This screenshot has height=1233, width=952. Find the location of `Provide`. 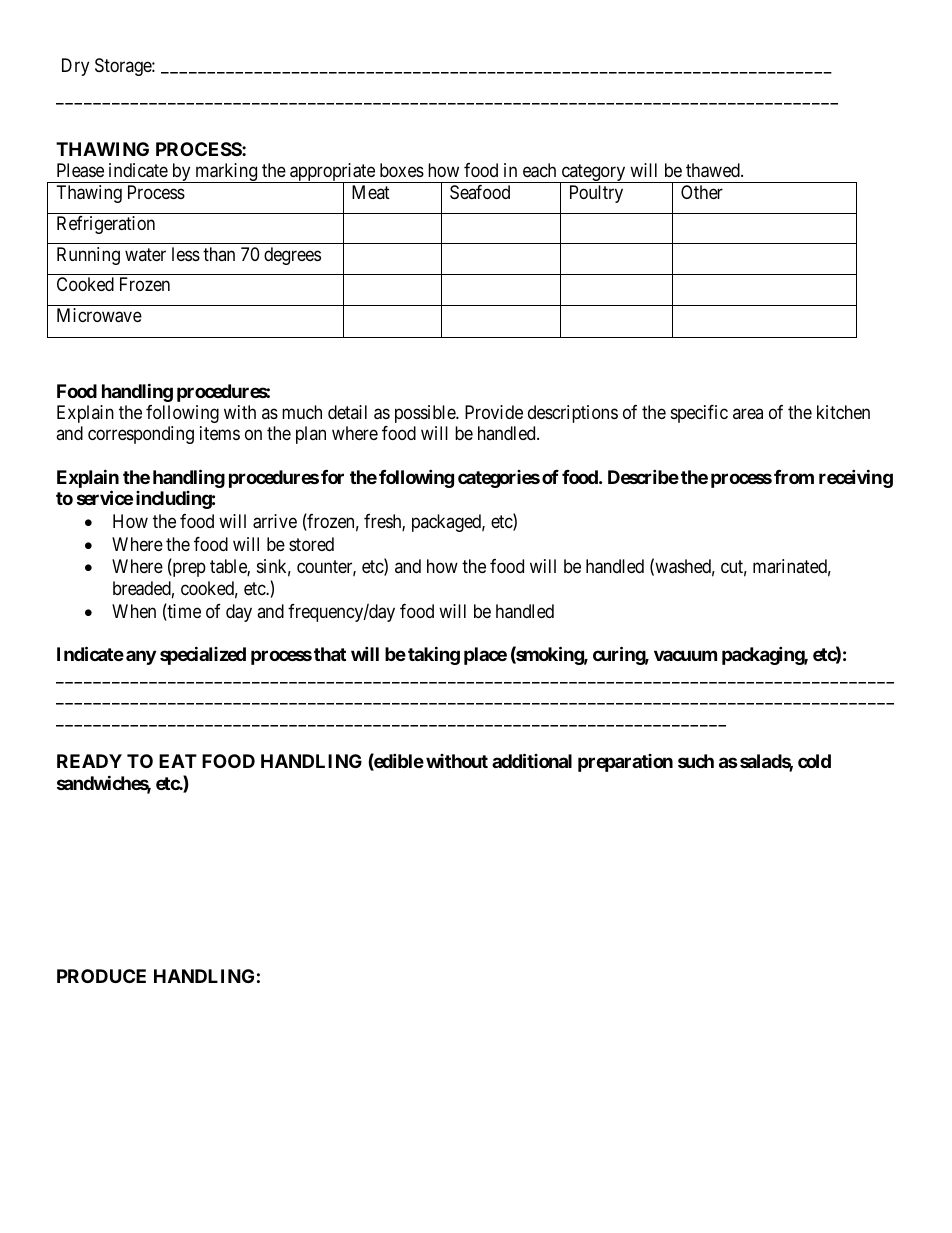

Provide is located at coordinates (494, 412).
